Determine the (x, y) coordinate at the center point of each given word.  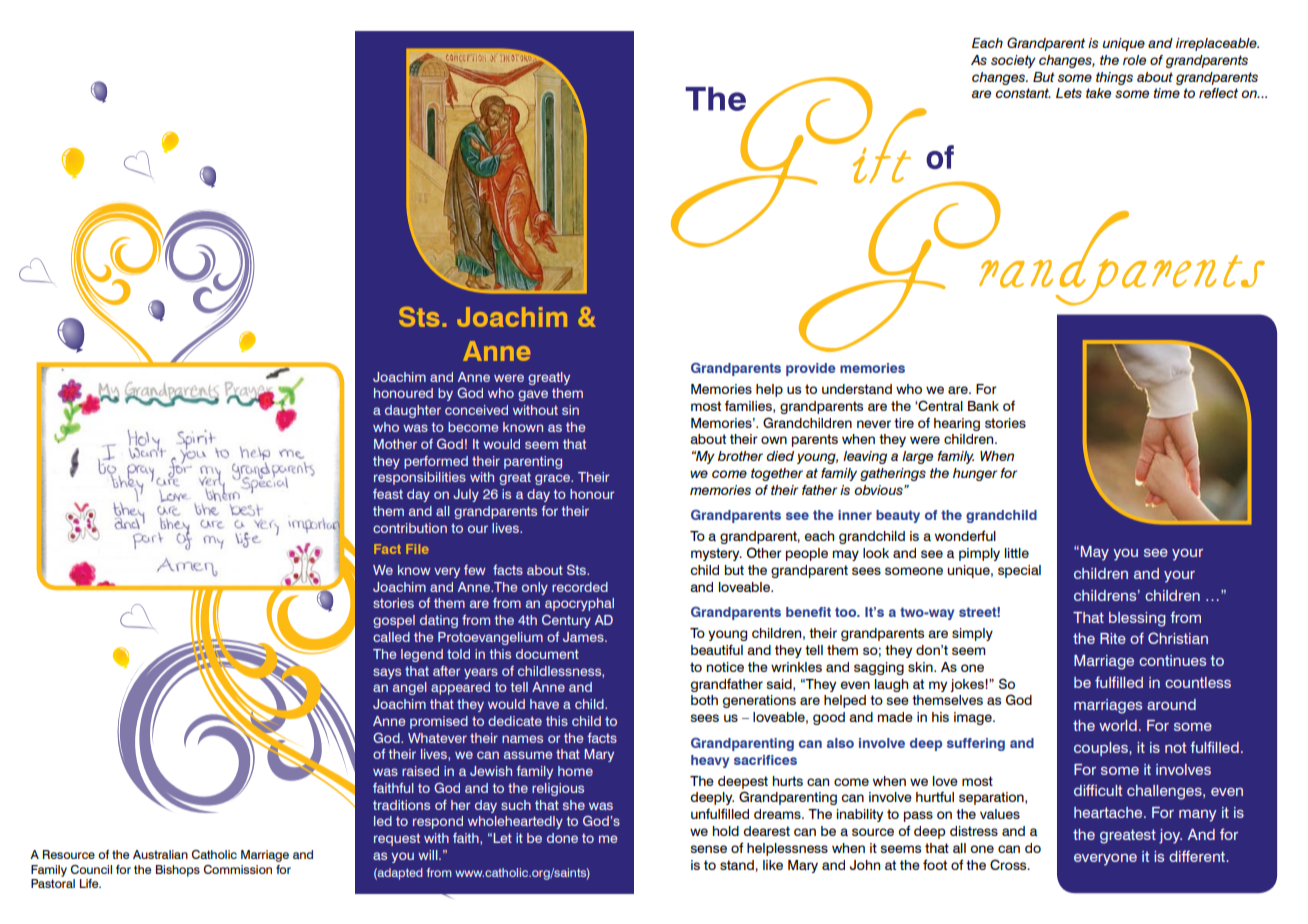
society (1013, 61)
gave (533, 395)
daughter (413, 411)
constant (1023, 93)
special (1019, 571)
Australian (160, 854)
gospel (394, 621)
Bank (983, 406)
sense (709, 849)
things (1114, 78)
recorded (580, 587)
